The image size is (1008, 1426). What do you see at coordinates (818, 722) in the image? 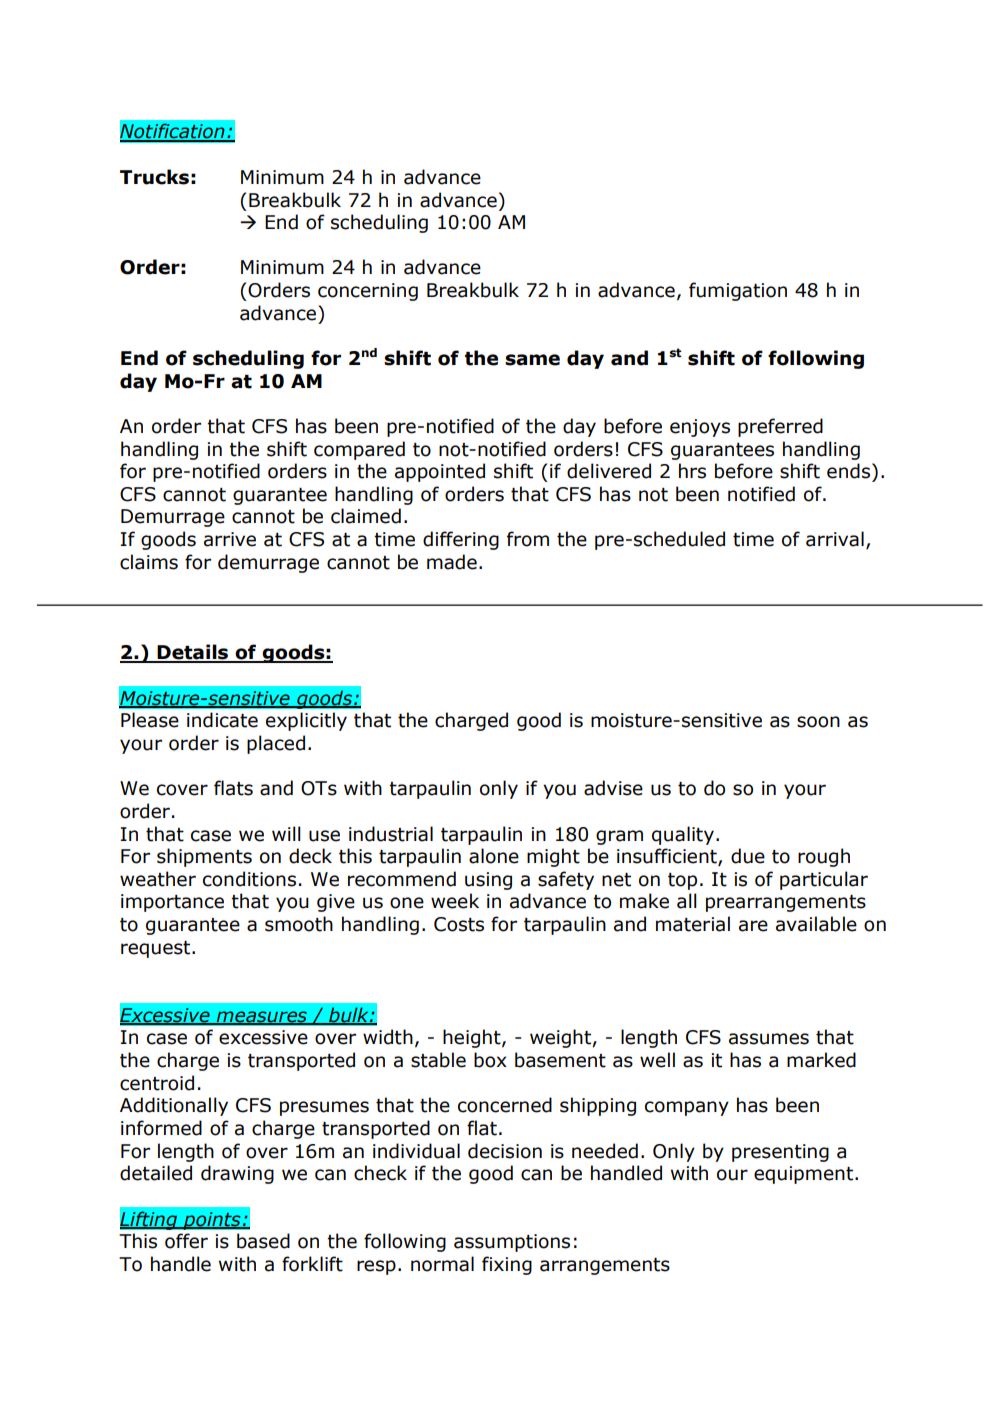
I see `soon` at bounding box center [818, 722].
